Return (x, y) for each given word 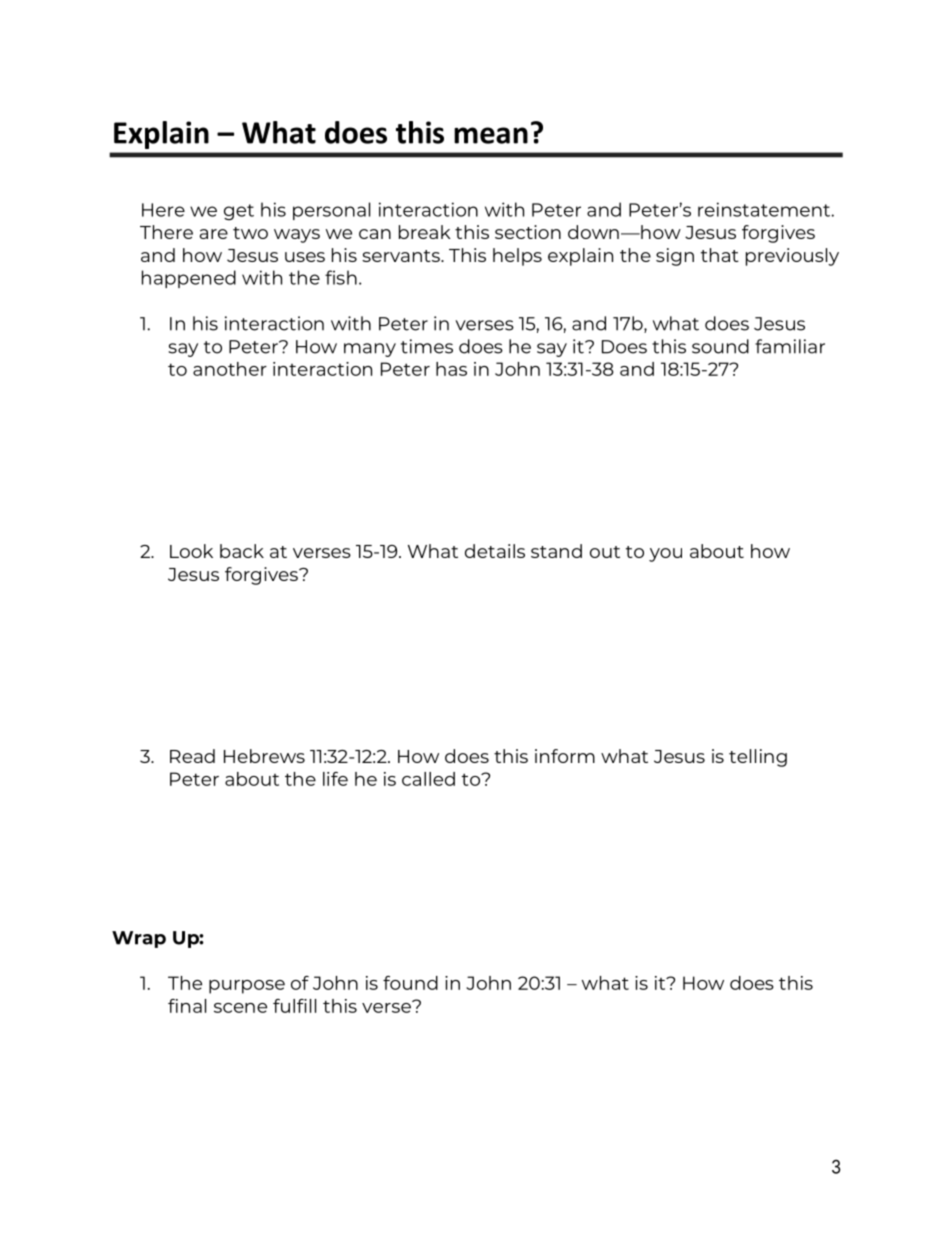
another (230, 369)
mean (491, 135)
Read (192, 756)
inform (565, 756)
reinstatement (765, 209)
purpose (247, 987)
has (451, 369)
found (410, 983)
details (495, 551)
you (665, 555)
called (428, 779)
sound (720, 346)
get (239, 212)
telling (758, 758)
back (242, 551)
